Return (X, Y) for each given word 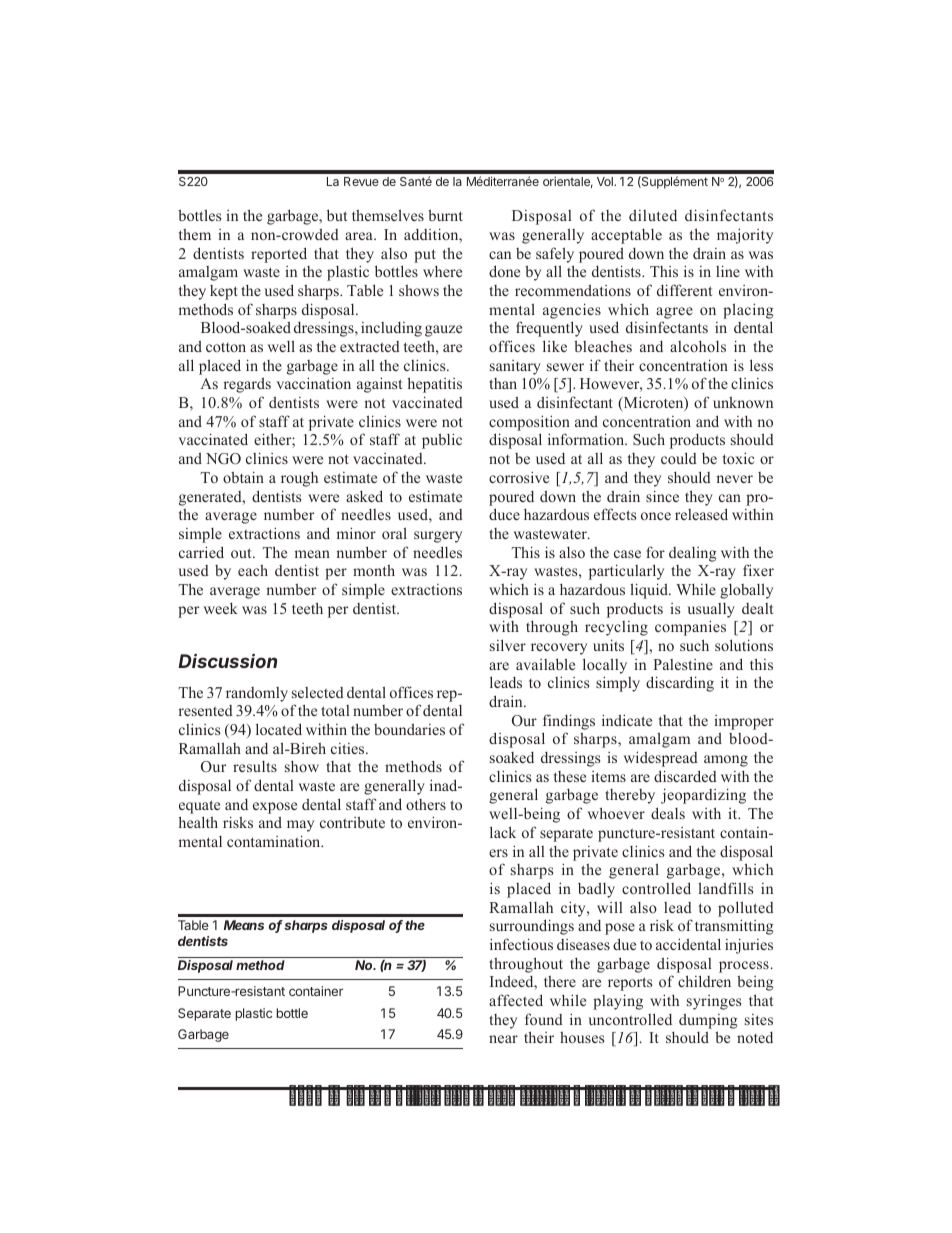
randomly (257, 694)
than (503, 383)
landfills (725, 888)
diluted (653, 215)
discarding (680, 684)
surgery (438, 537)
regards (247, 385)
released (701, 514)
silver (508, 645)
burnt (445, 215)
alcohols (698, 346)
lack (503, 832)
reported (279, 255)
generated (211, 498)
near (503, 1039)
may (300, 826)
